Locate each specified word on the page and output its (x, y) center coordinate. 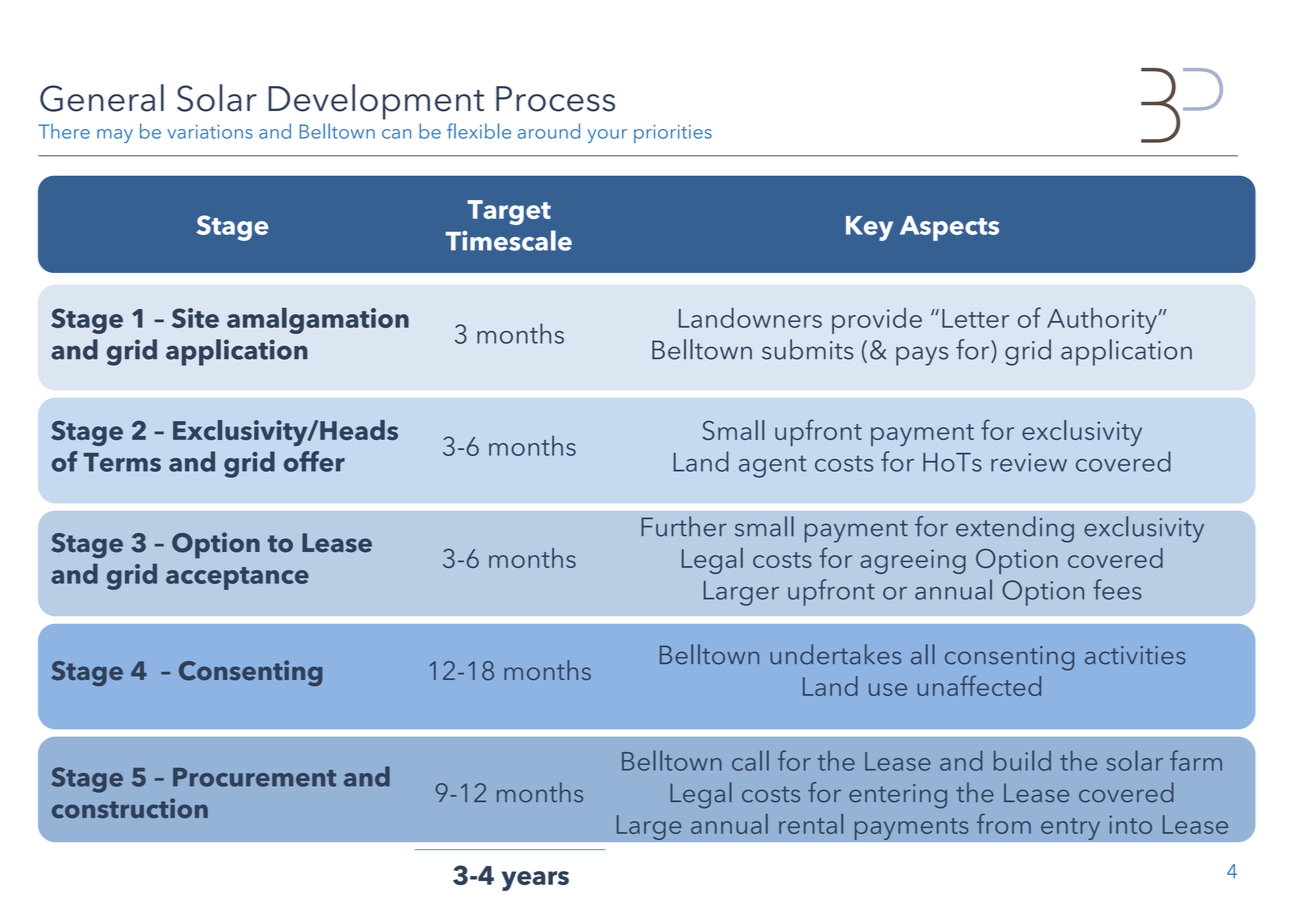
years (535, 881)
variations (210, 132)
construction (130, 808)
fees (1117, 589)
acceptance (237, 578)
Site (195, 318)
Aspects (949, 228)
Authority (1102, 321)
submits (807, 349)
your (607, 136)
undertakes (835, 654)
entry (1070, 829)
